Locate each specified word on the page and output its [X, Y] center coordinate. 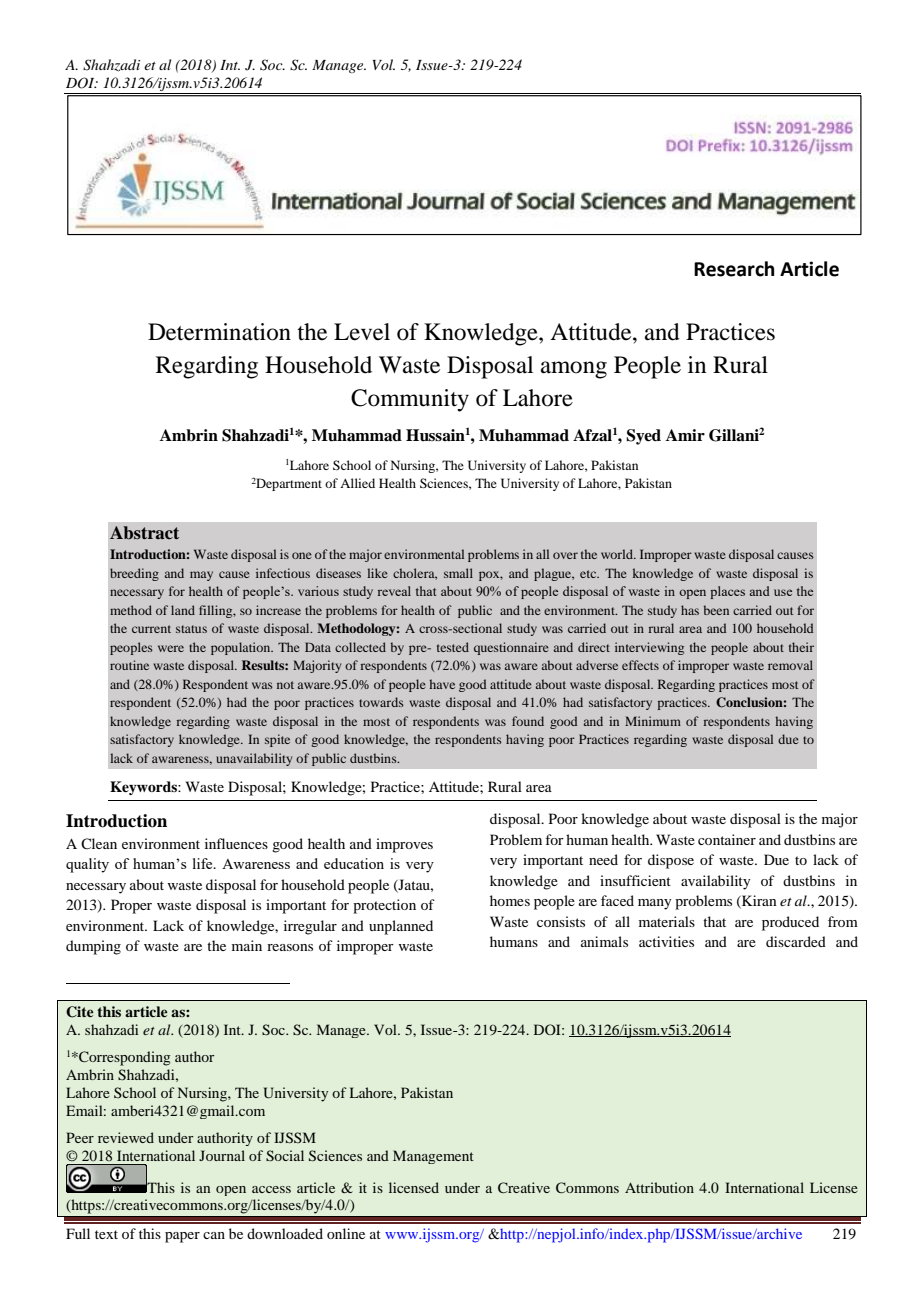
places [727, 592]
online [346, 1233]
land [183, 610]
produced [790, 923]
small [458, 573]
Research [734, 269]
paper [182, 1237]
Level [362, 332]
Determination [219, 332]
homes [510, 900]
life [204, 863]
